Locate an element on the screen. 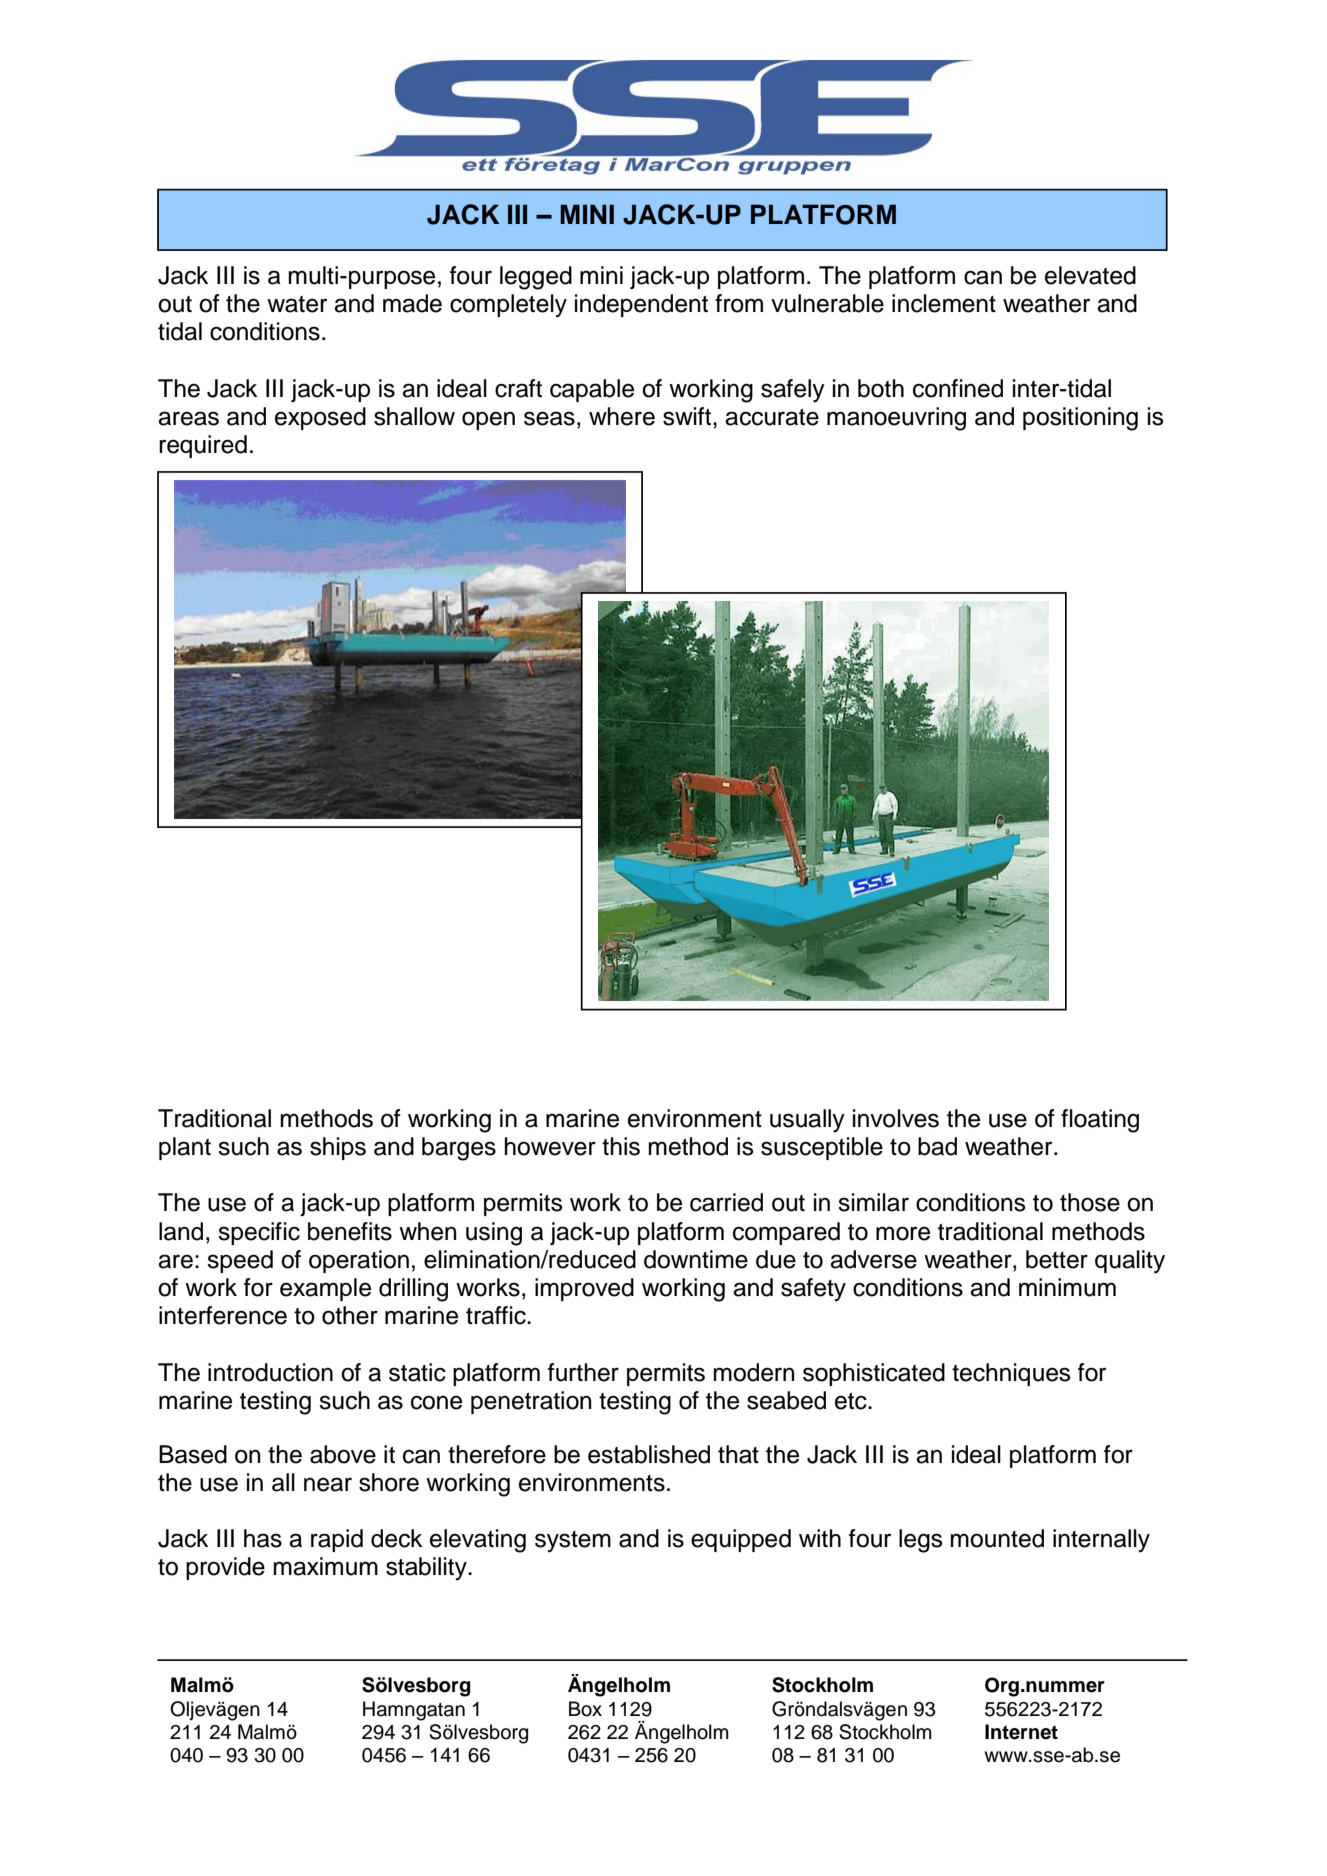  maximum is located at coordinates (325, 1566).
